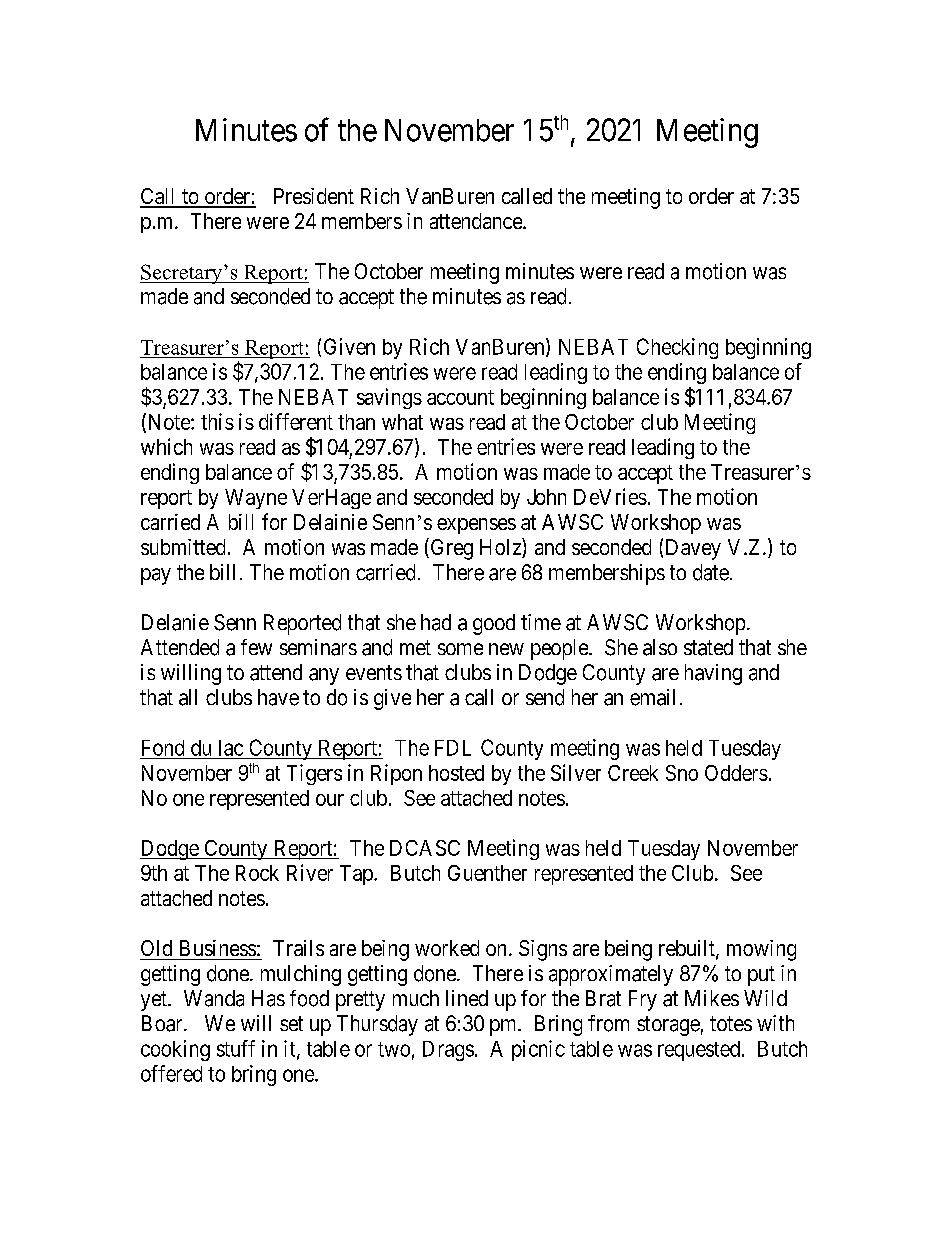 The height and width of the document is (1233, 952). What do you see at coordinates (231, 748) in the document?
I see `lac` at bounding box center [231, 748].
